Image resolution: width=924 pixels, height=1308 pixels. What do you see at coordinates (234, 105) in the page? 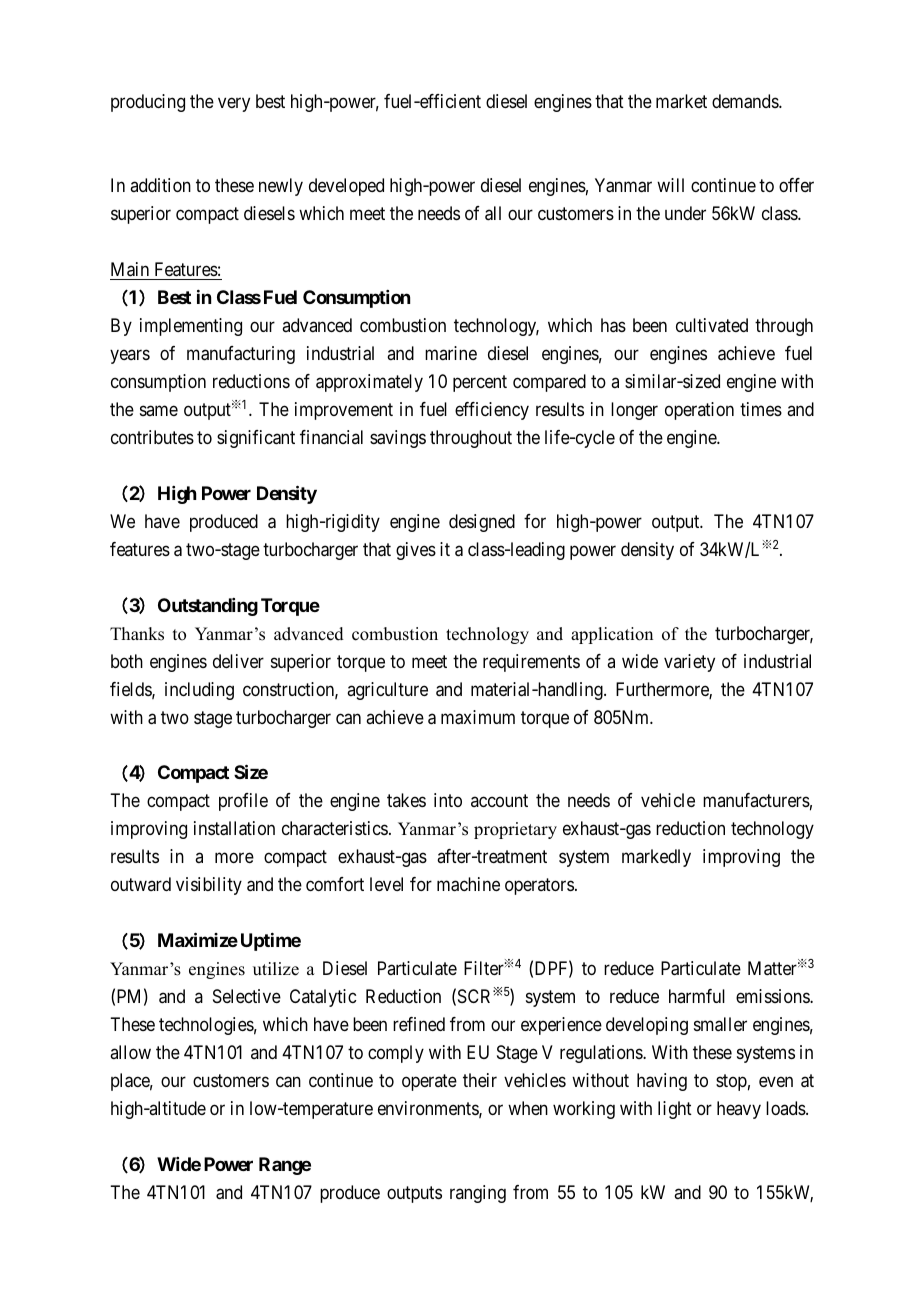
I see `very` at bounding box center [234, 105].
